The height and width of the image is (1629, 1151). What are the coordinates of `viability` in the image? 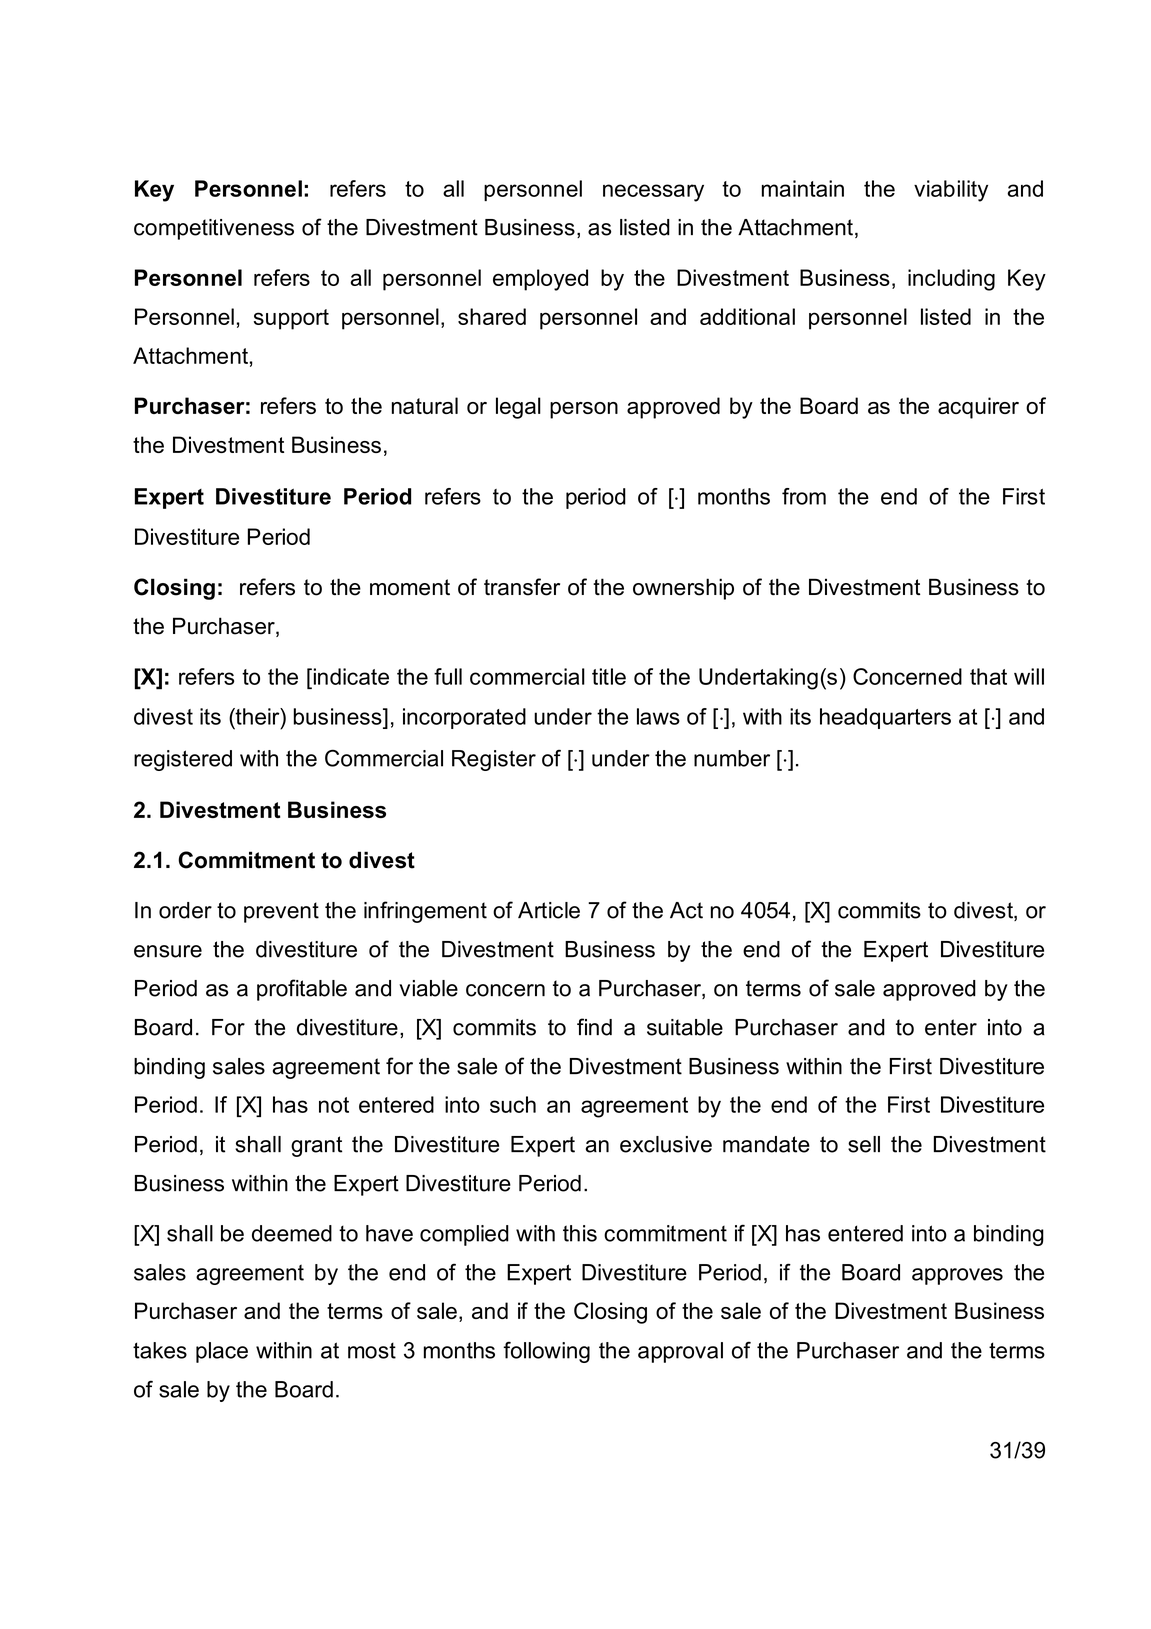 It's located at (951, 191).
